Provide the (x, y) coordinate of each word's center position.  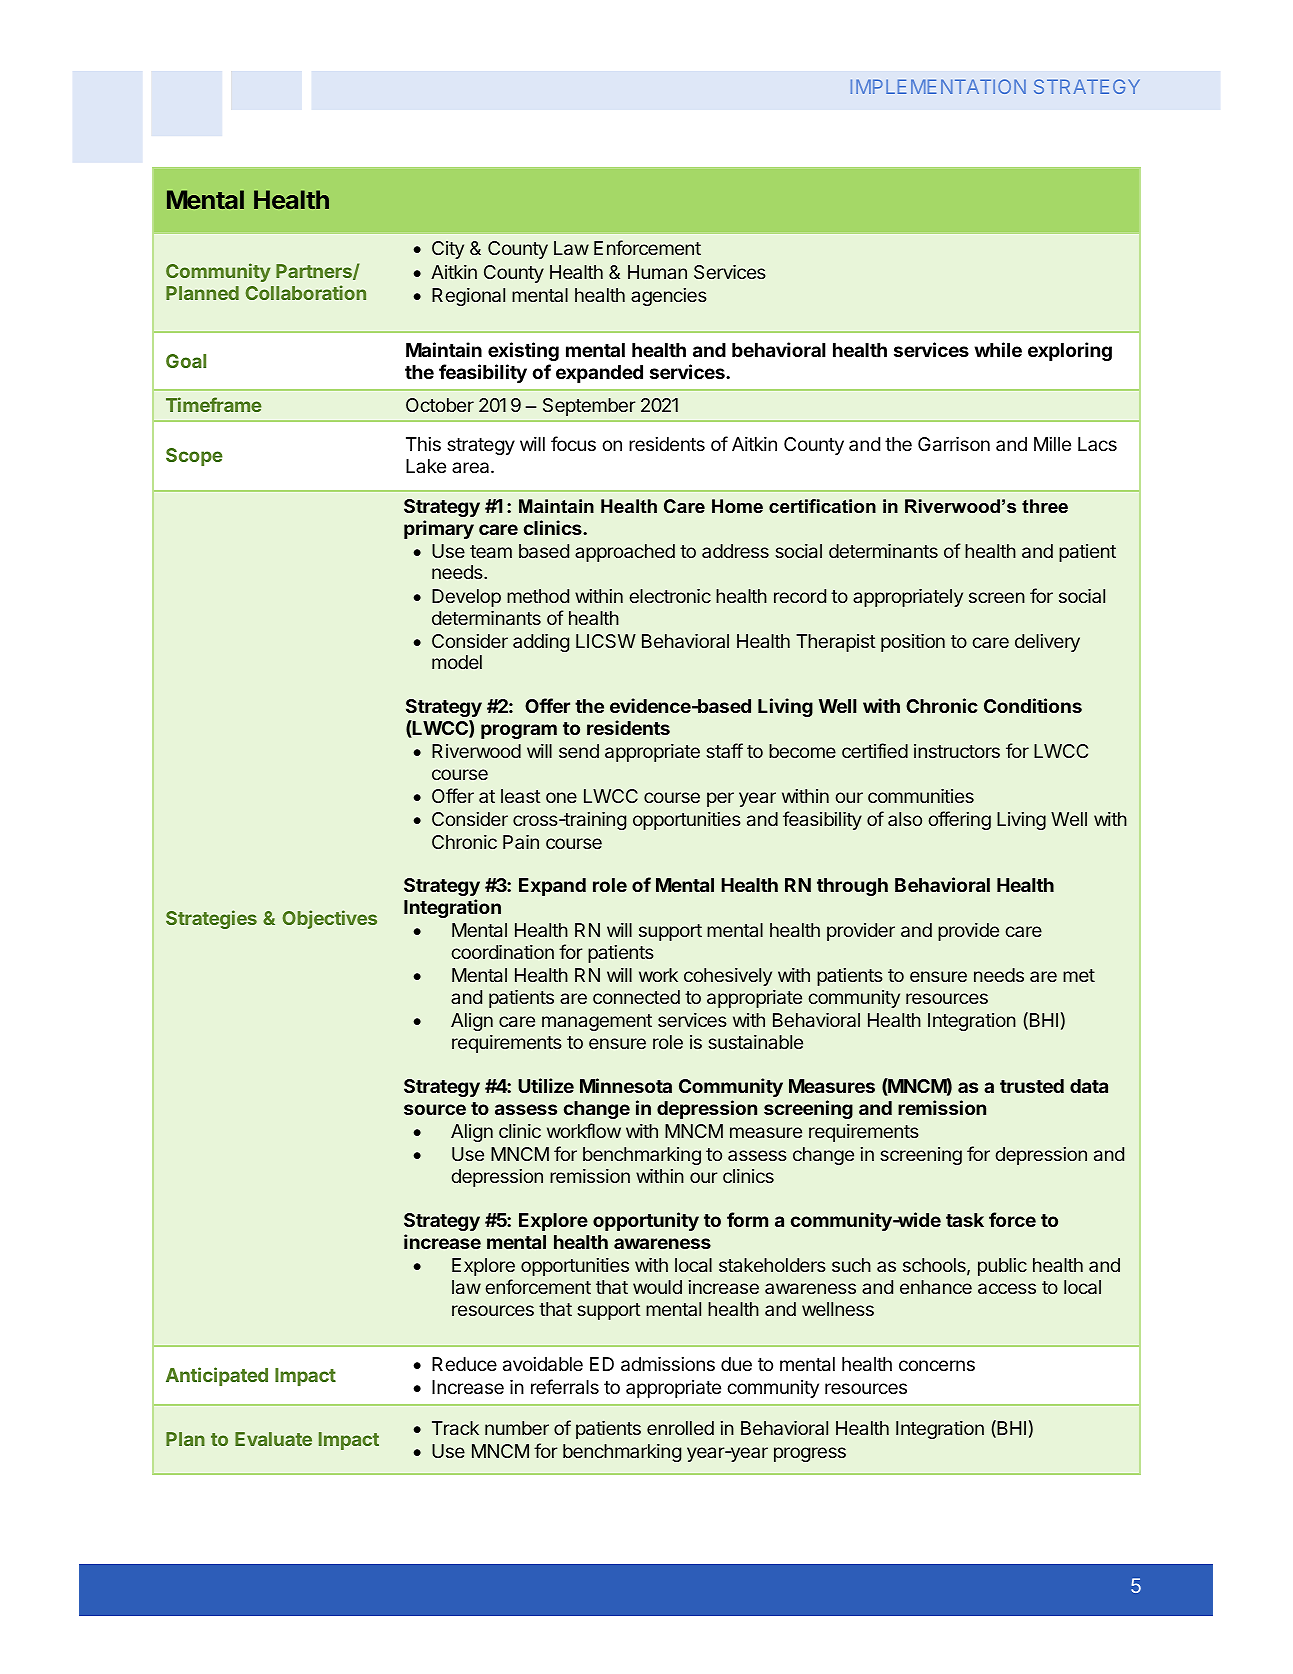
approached (625, 553)
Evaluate (273, 1439)
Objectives (330, 919)
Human (657, 272)
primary (439, 529)
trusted (1032, 1086)
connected (636, 997)
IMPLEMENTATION (938, 86)
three (1045, 506)
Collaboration (306, 292)
